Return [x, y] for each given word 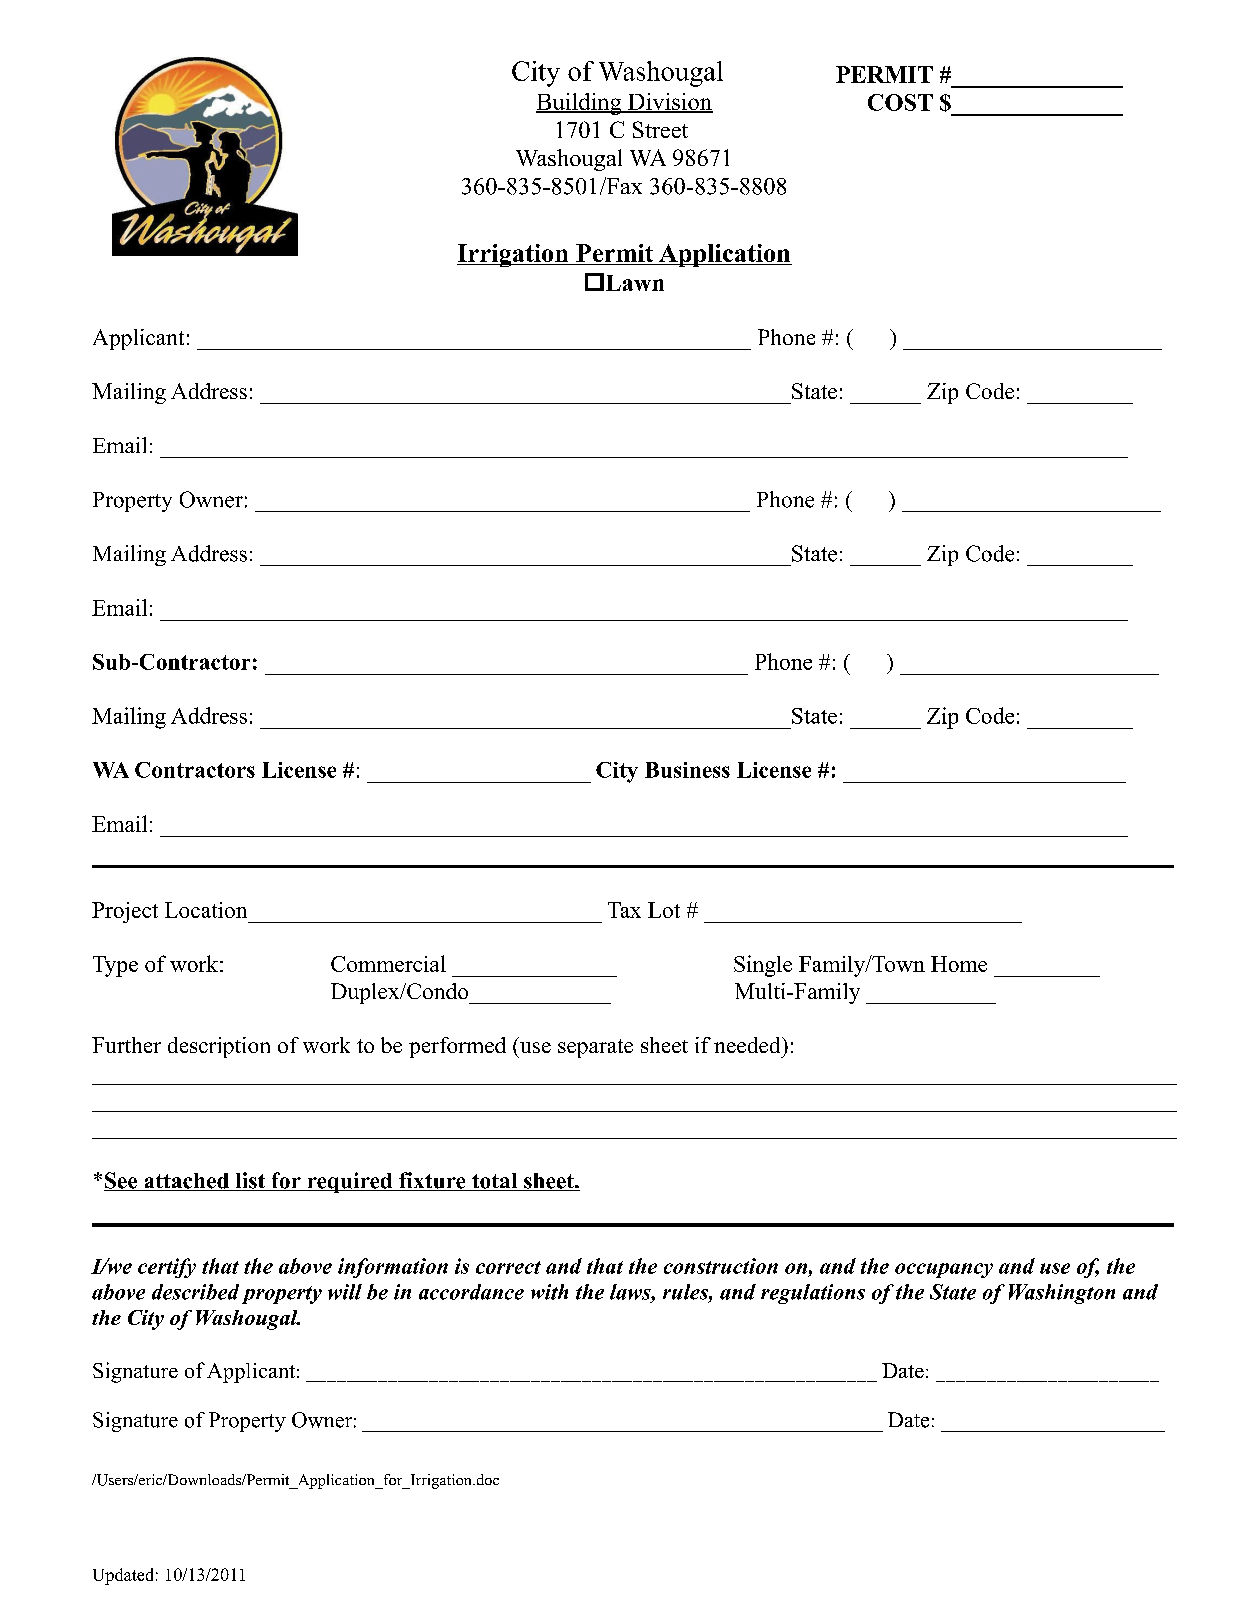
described [195, 1292]
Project [125, 912]
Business [687, 770]
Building [580, 104]
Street [660, 129]
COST [900, 102]
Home [959, 964]
